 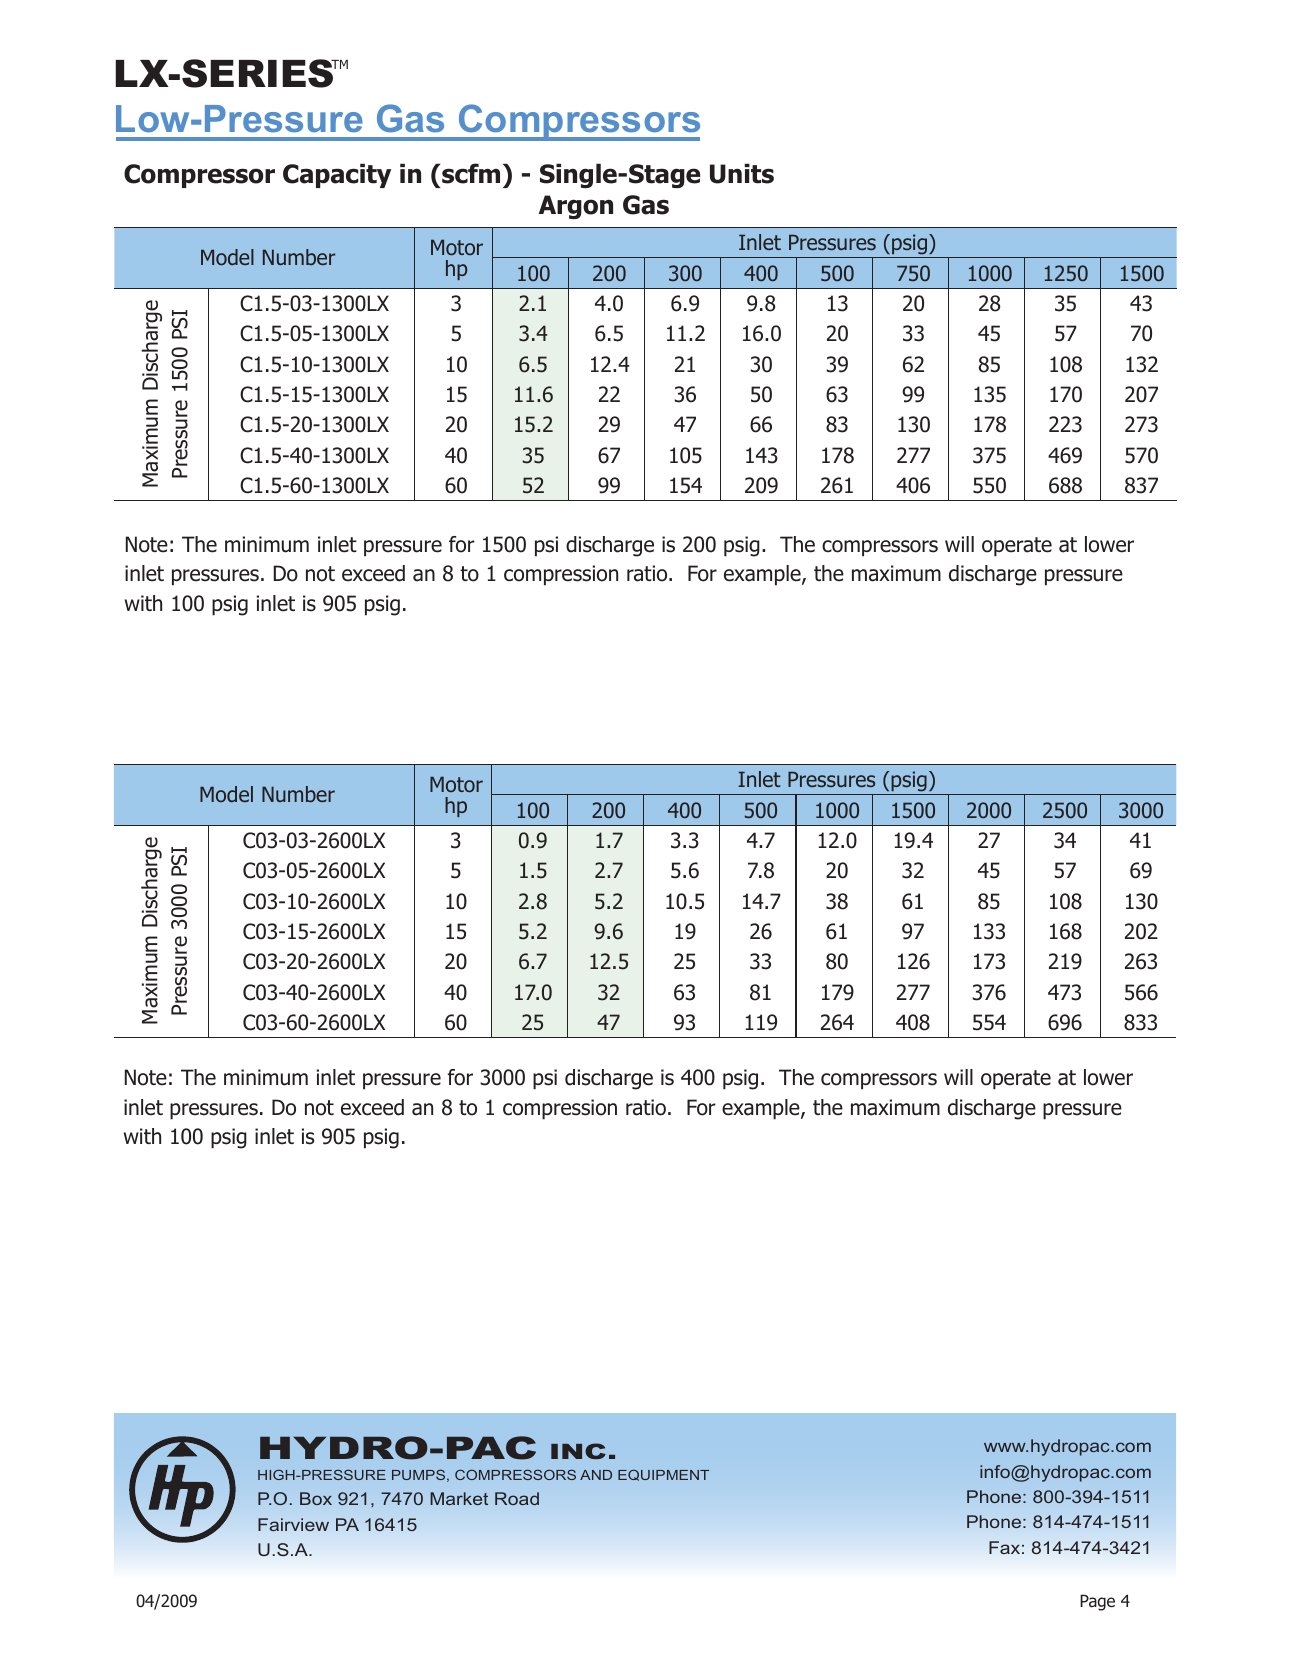 What do you see at coordinates (663, 1475) in the page?
I see `EQUIPMENT` at bounding box center [663, 1475].
